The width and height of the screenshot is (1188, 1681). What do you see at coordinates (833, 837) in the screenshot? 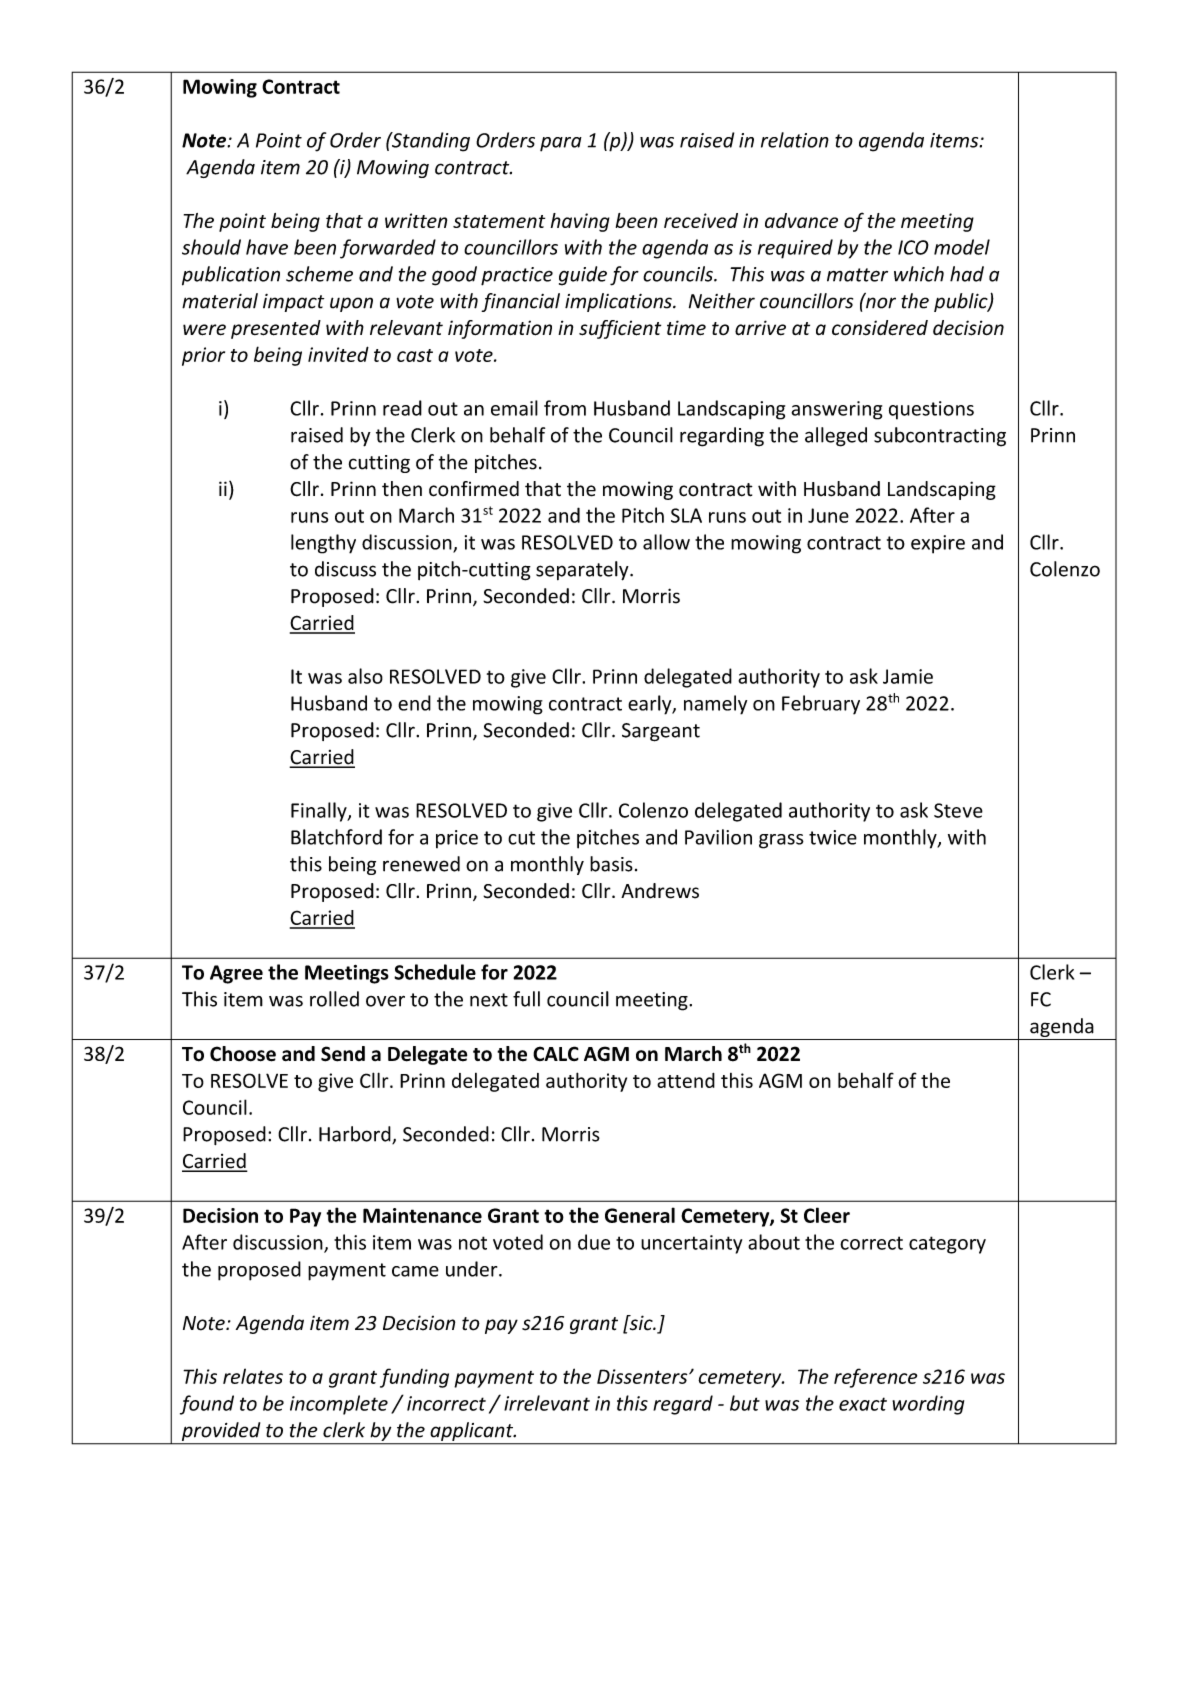
I see `twice` at bounding box center [833, 837].
